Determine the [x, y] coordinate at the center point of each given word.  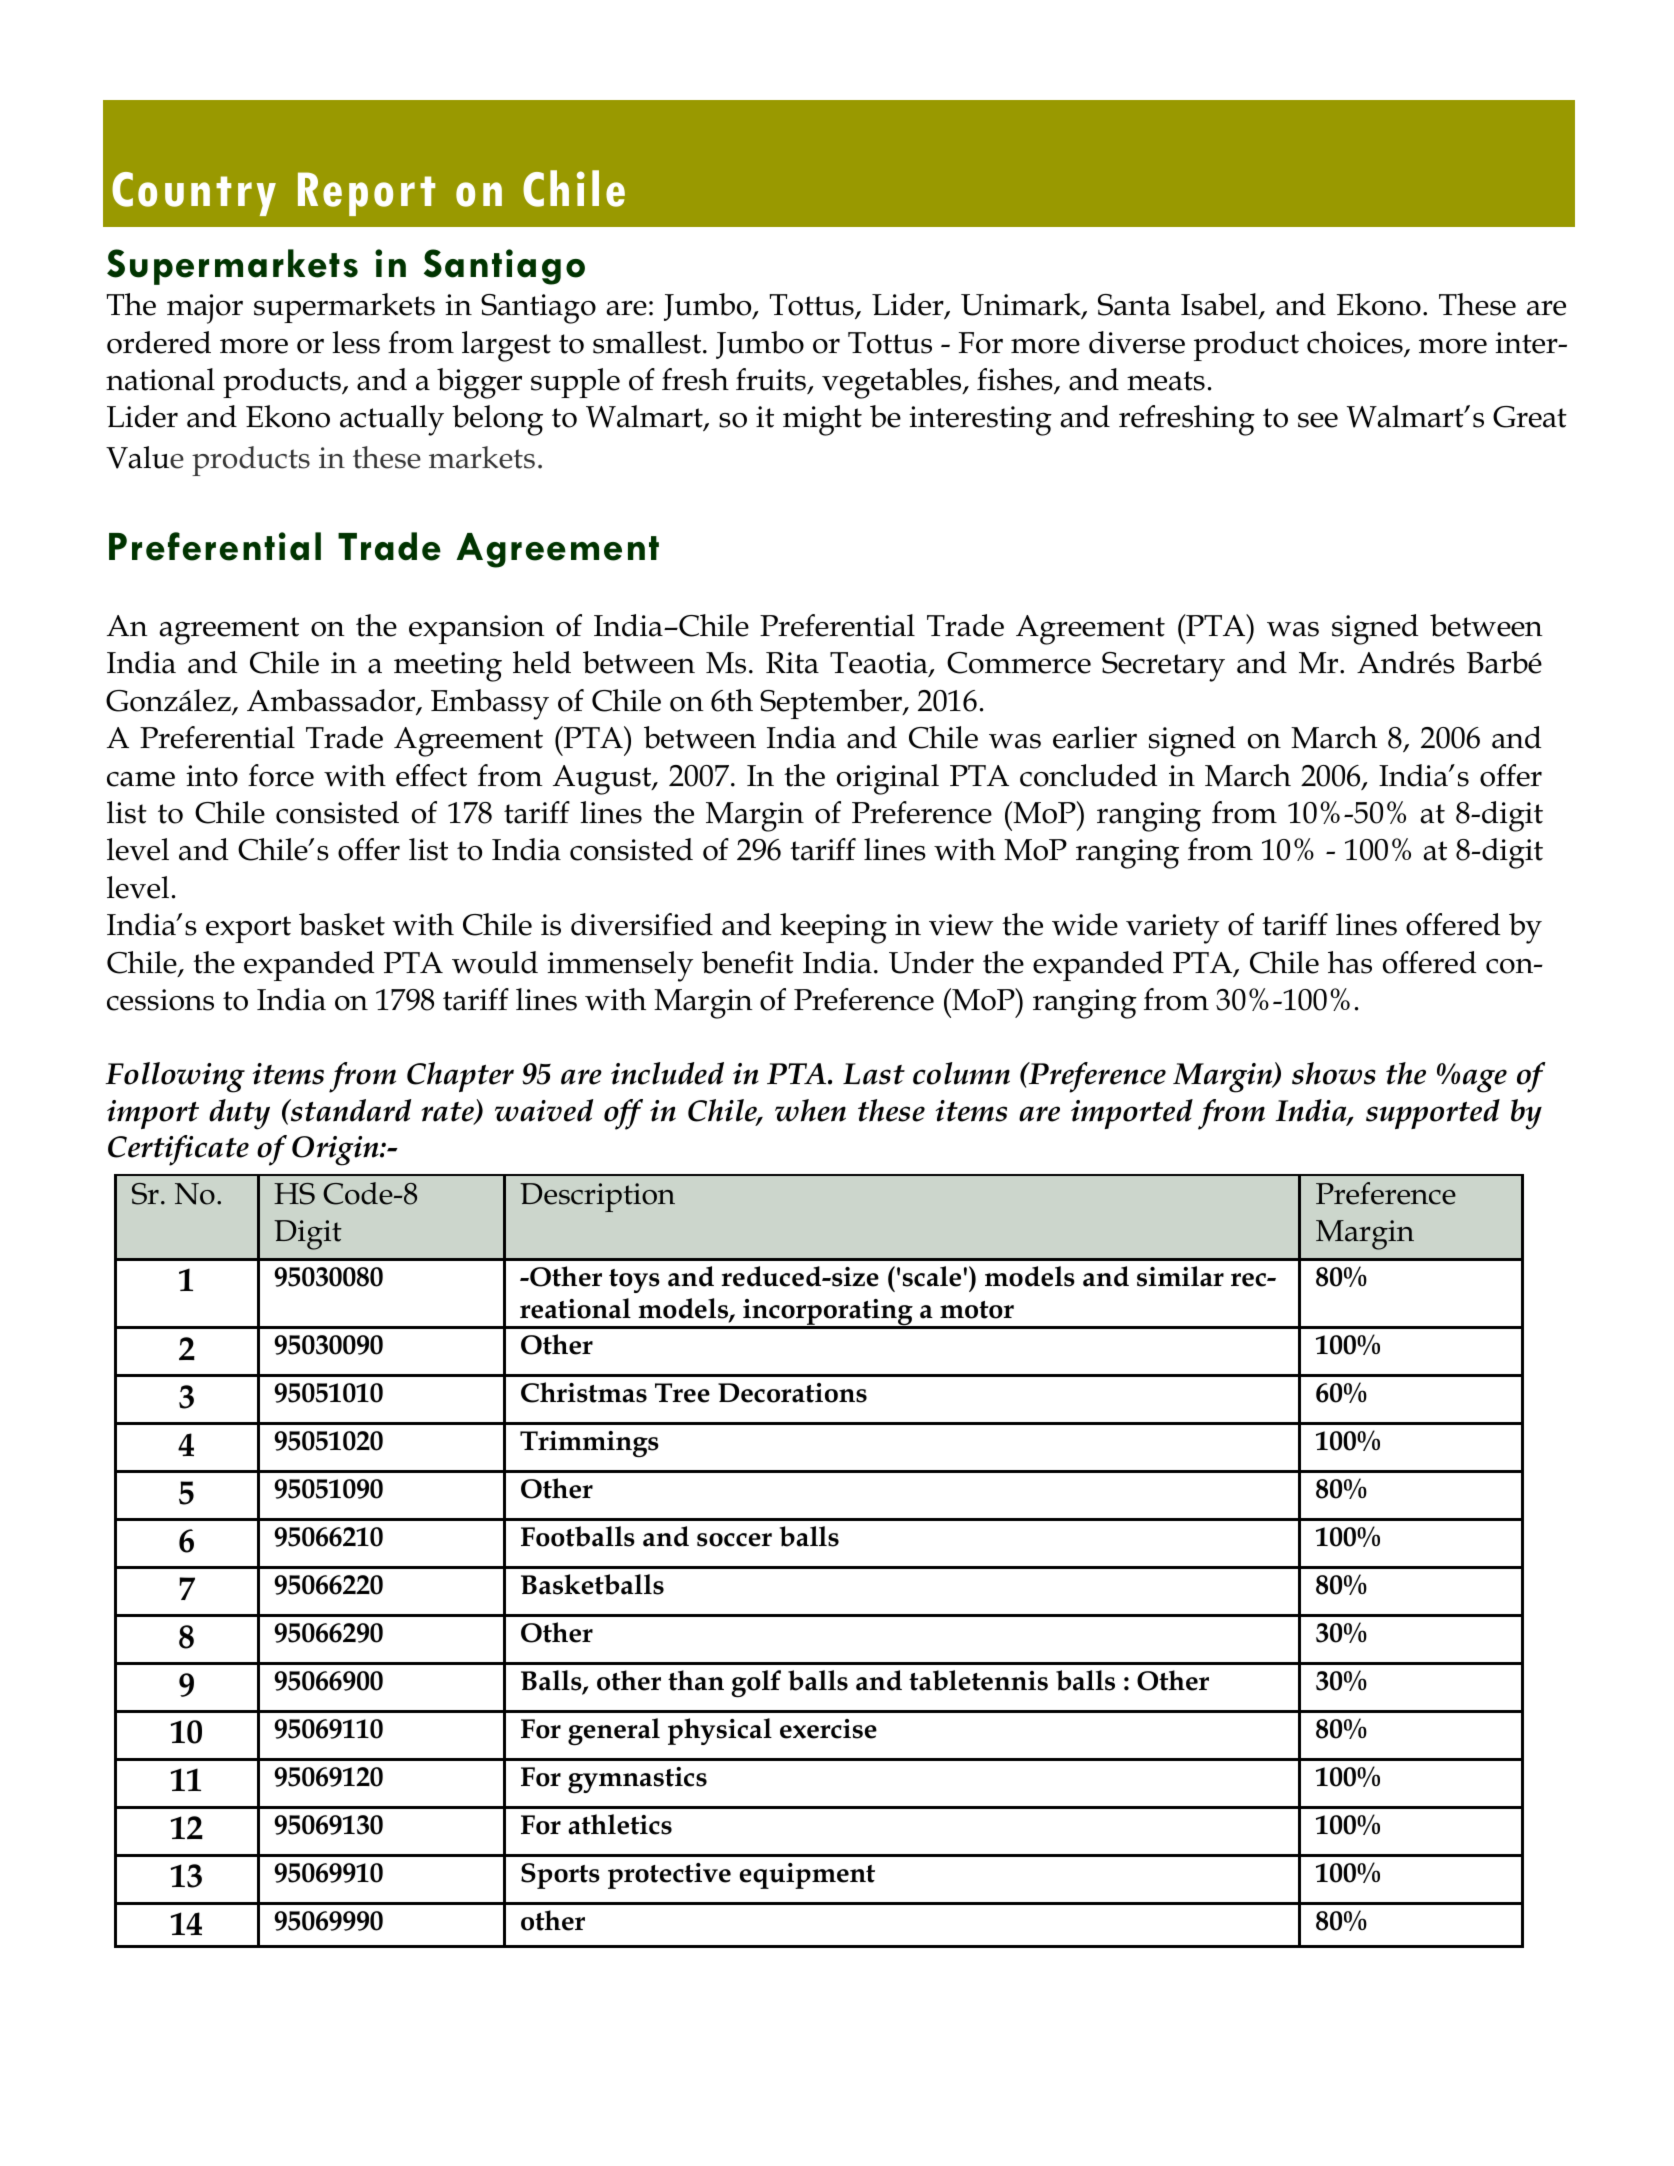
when [810, 1110]
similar [1180, 1276]
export [248, 929]
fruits [771, 379]
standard [349, 1110]
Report [366, 194]
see [1318, 420]
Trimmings [589, 1444]
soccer [734, 1540]
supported [1433, 1114]
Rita [792, 663]
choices [1356, 343]
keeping [833, 928]
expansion [477, 629]
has [1350, 962]
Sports [560, 1876]
